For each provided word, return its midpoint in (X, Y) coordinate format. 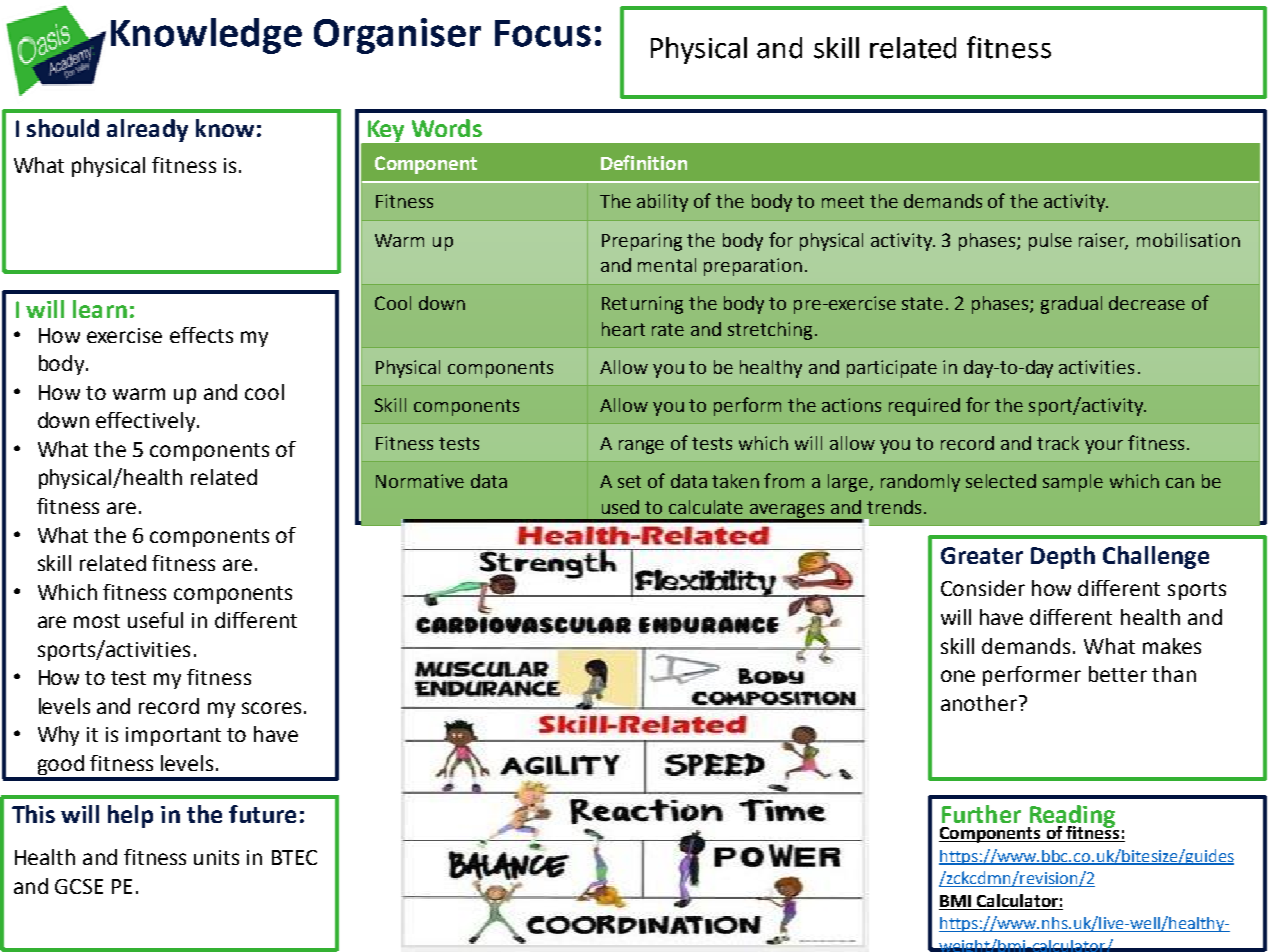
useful (155, 620)
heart (623, 329)
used (620, 507)
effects (201, 335)
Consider (983, 588)
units (216, 857)
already (147, 130)
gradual (1071, 305)
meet (843, 201)
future (262, 814)
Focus (543, 33)
